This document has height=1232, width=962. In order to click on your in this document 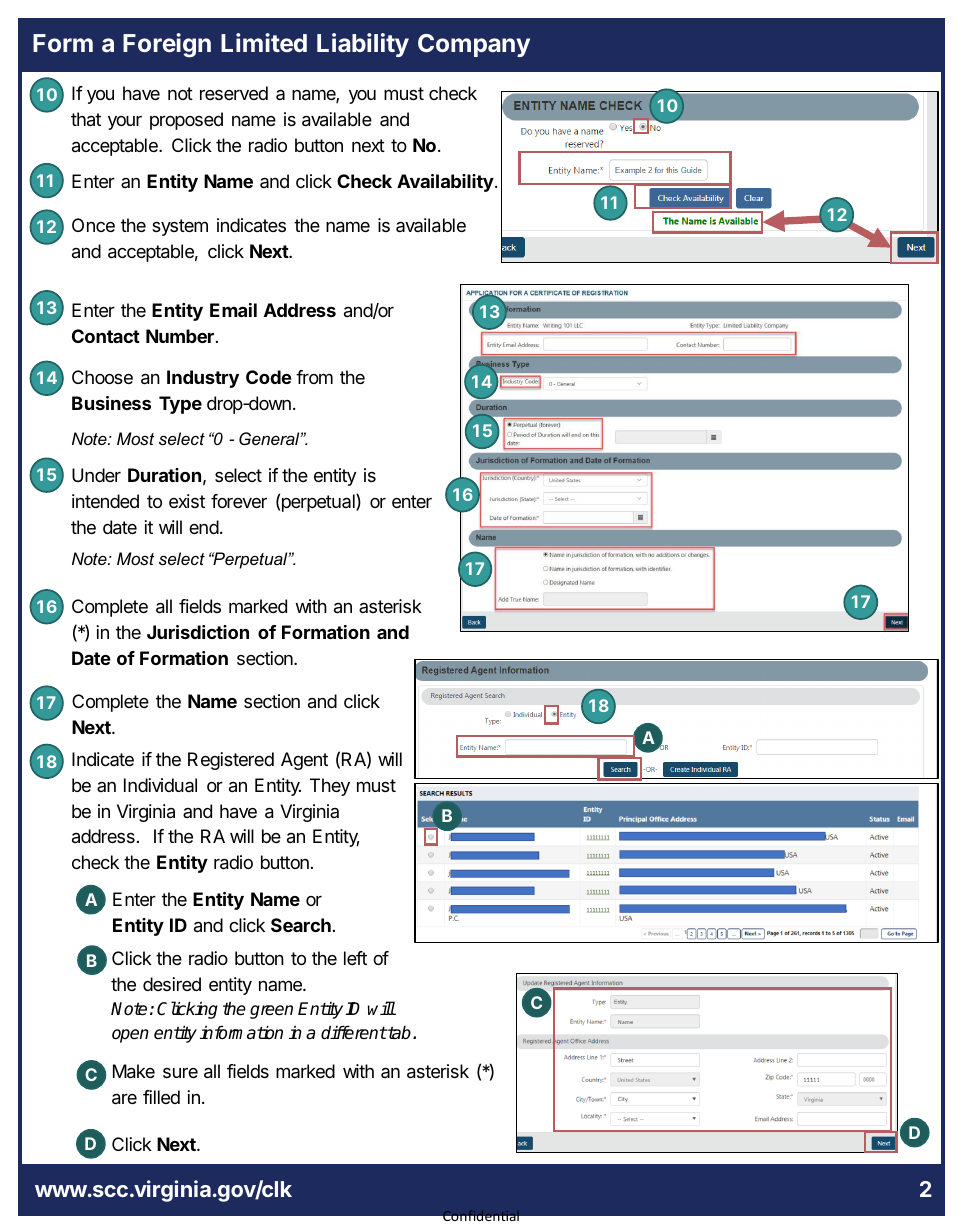, I will do `click(125, 123)`.
